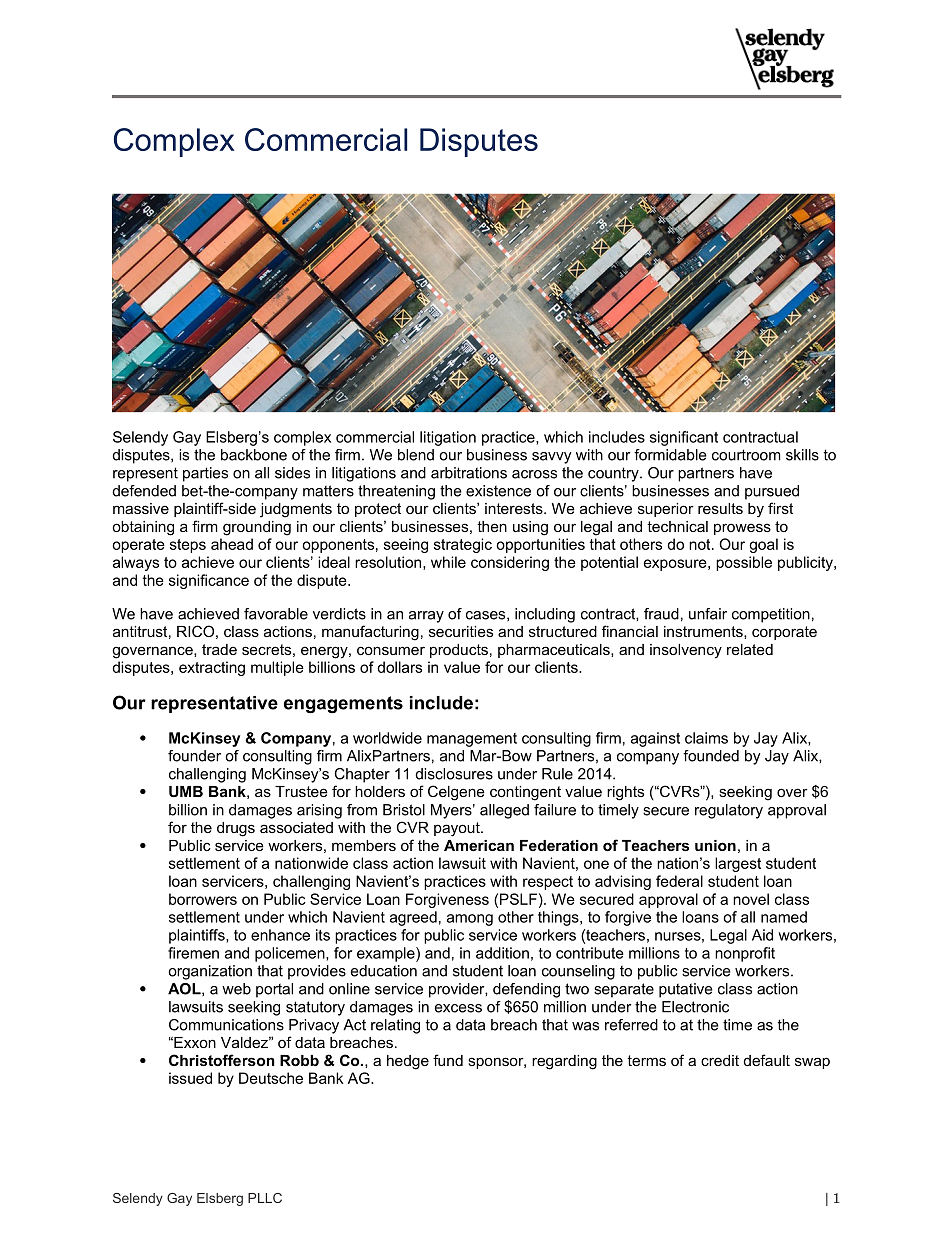  Describe the element at coordinates (458, 829) in the image. I see `payout` at that location.
